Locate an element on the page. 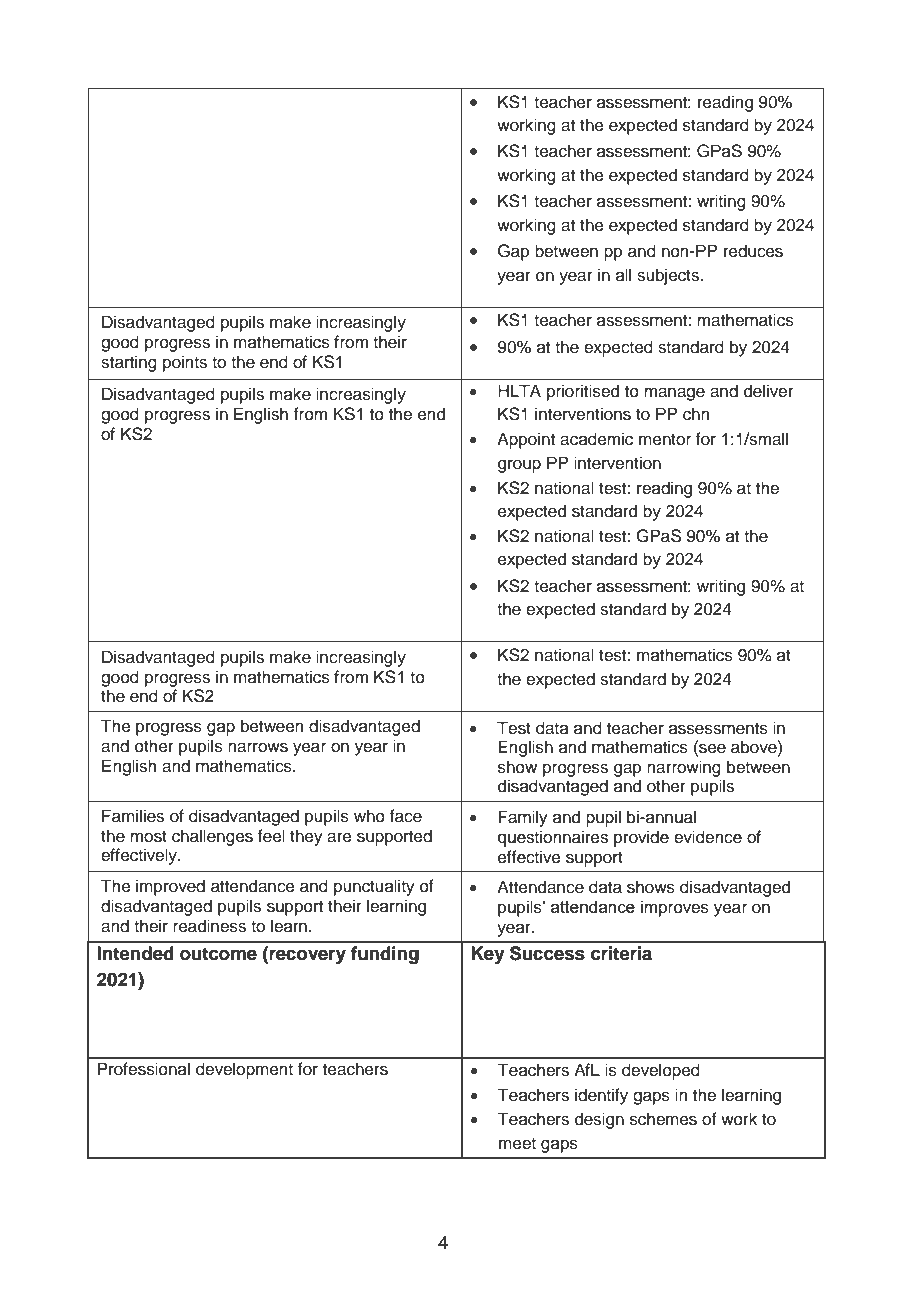  points is located at coordinates (185, 363).
